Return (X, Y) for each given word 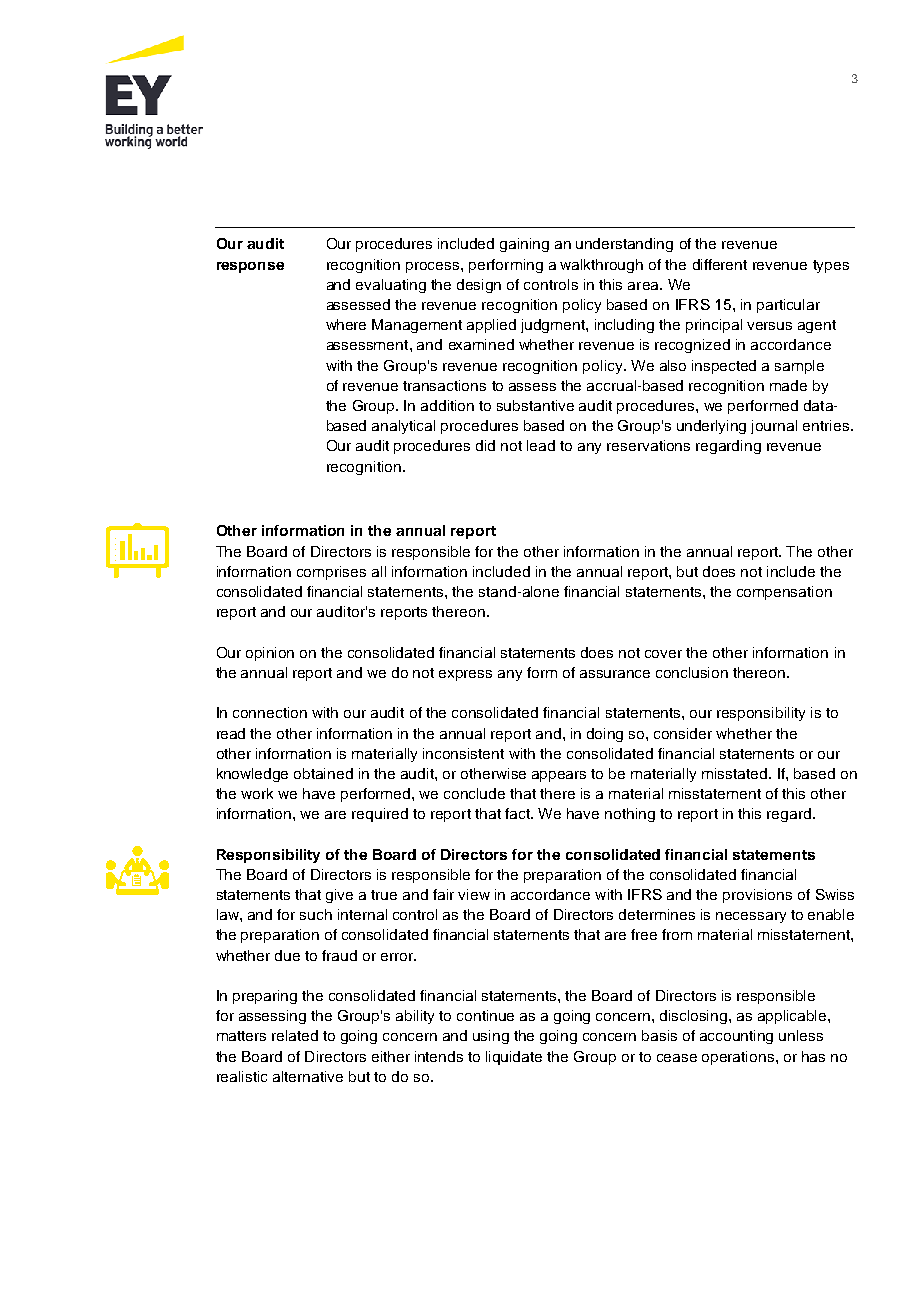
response (250, 267)
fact (519, 813)
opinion (270, 654)
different (720, 264)
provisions (757, 896)
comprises (331, 573)
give (339, 896)
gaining (524, 245)
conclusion (692, 672)
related (295, 1035)
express (465, 675)
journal (774, 427)
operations (739, 1058)
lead (541, 445)
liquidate (514, 1058)
